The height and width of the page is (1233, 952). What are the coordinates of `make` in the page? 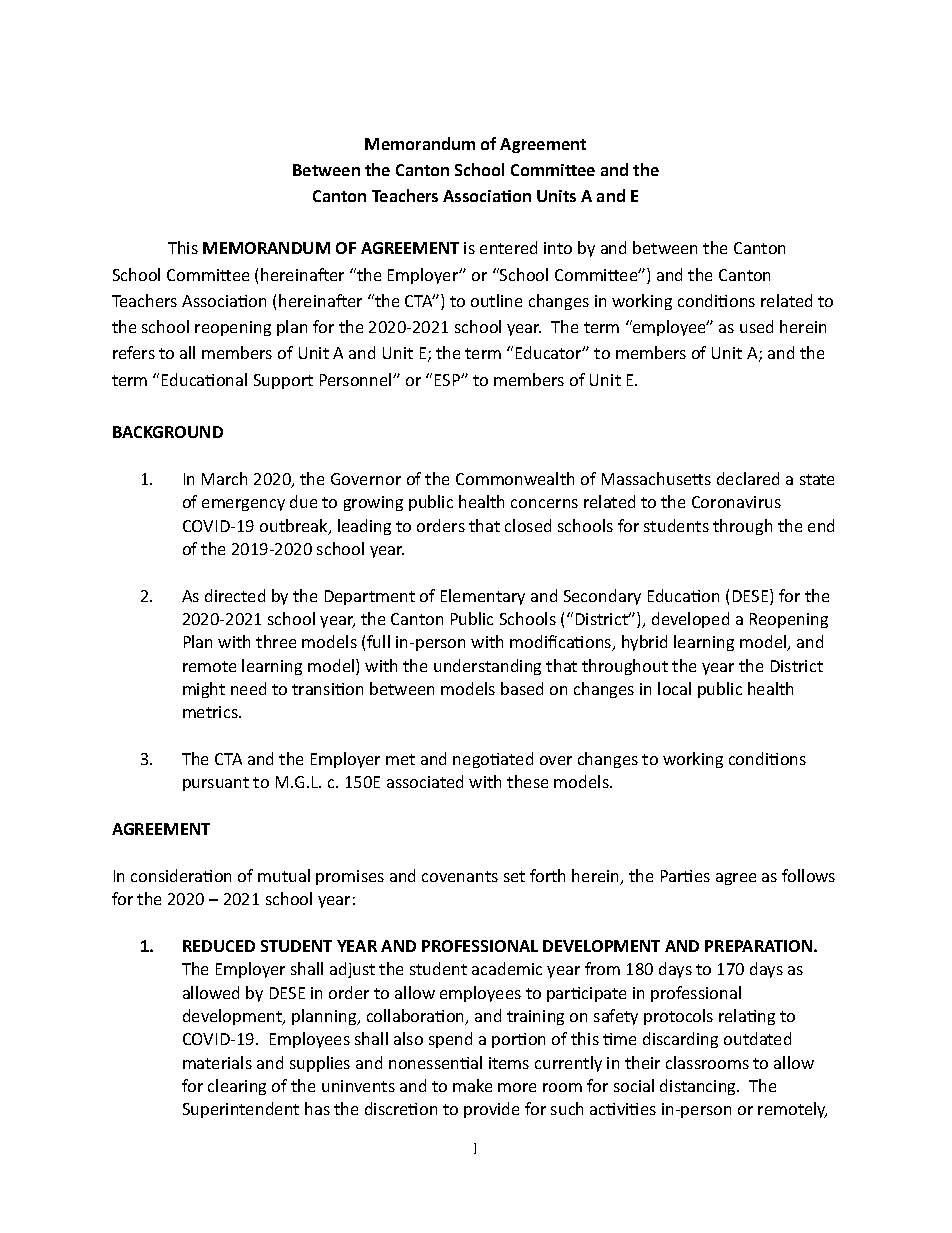 It's located at (472, 1085).
